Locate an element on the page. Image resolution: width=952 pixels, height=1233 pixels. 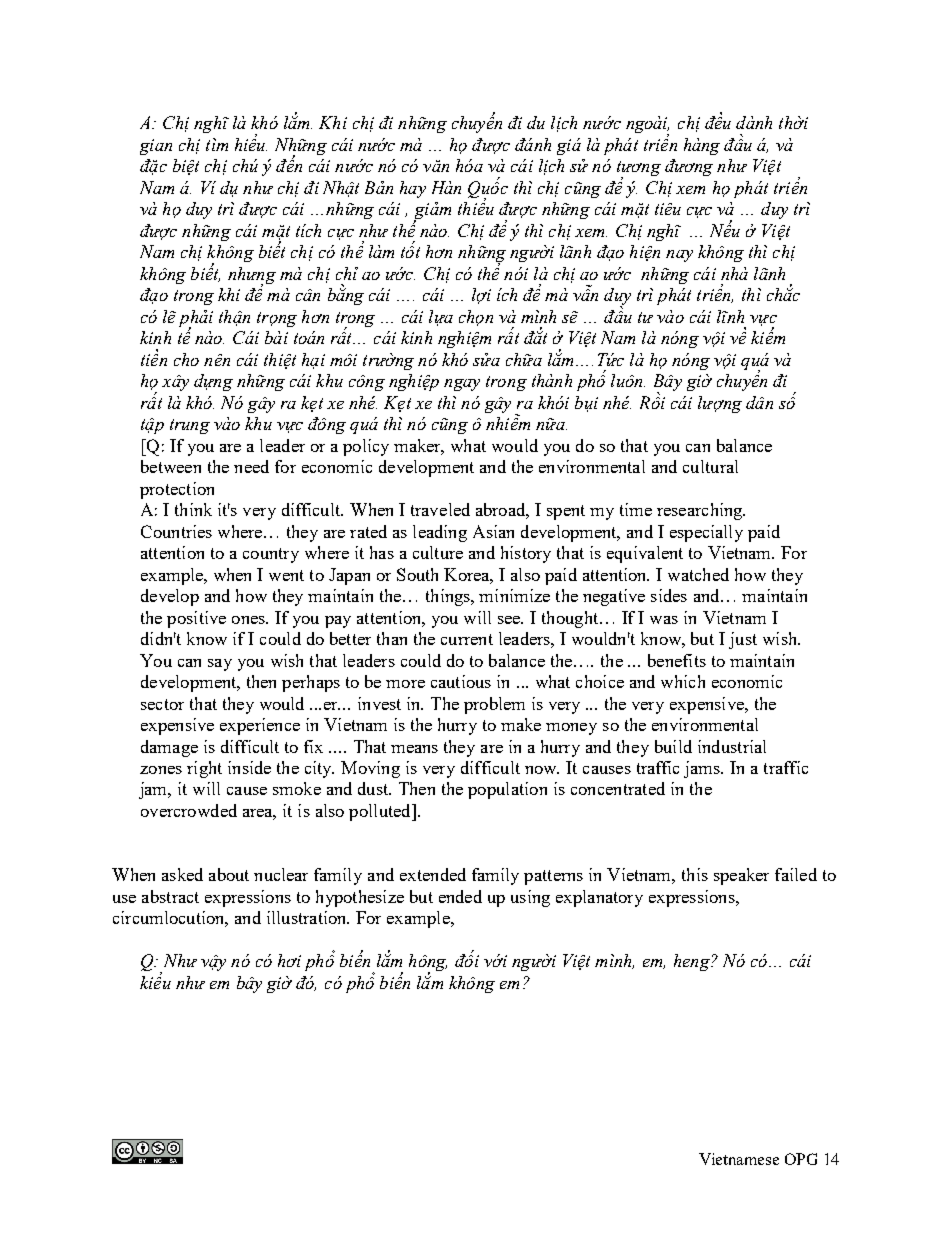
cautious is located at coordinates (461, 681).
